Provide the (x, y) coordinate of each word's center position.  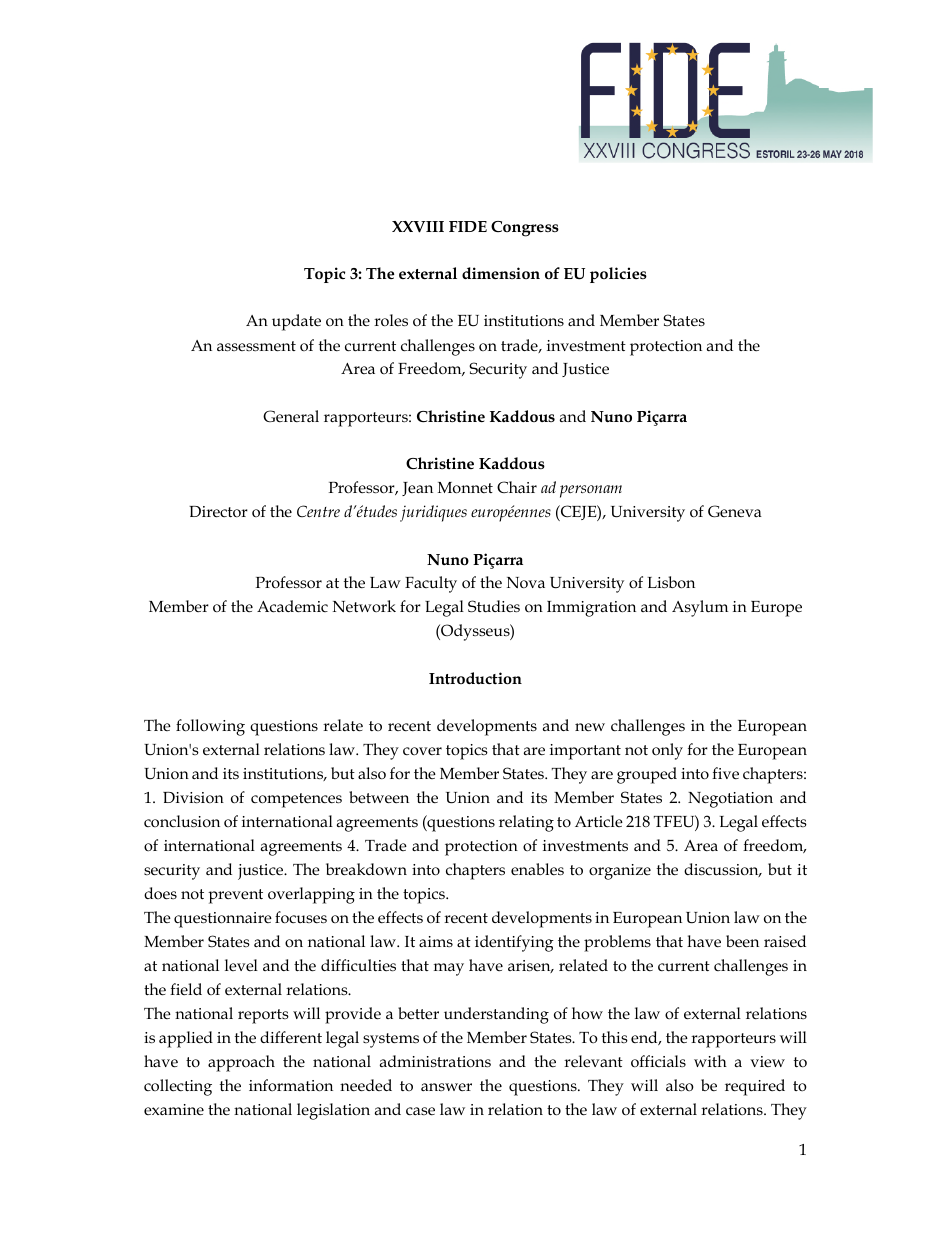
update (296, 322)
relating (526, 823)
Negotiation (730, 800)
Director (218, 512)
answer (446, 1087)
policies (618, 275)
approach (241, 1063)
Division (193, 798)
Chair (517, 487)
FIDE (468, 226)
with (710, 1061)
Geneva (735, 511)
